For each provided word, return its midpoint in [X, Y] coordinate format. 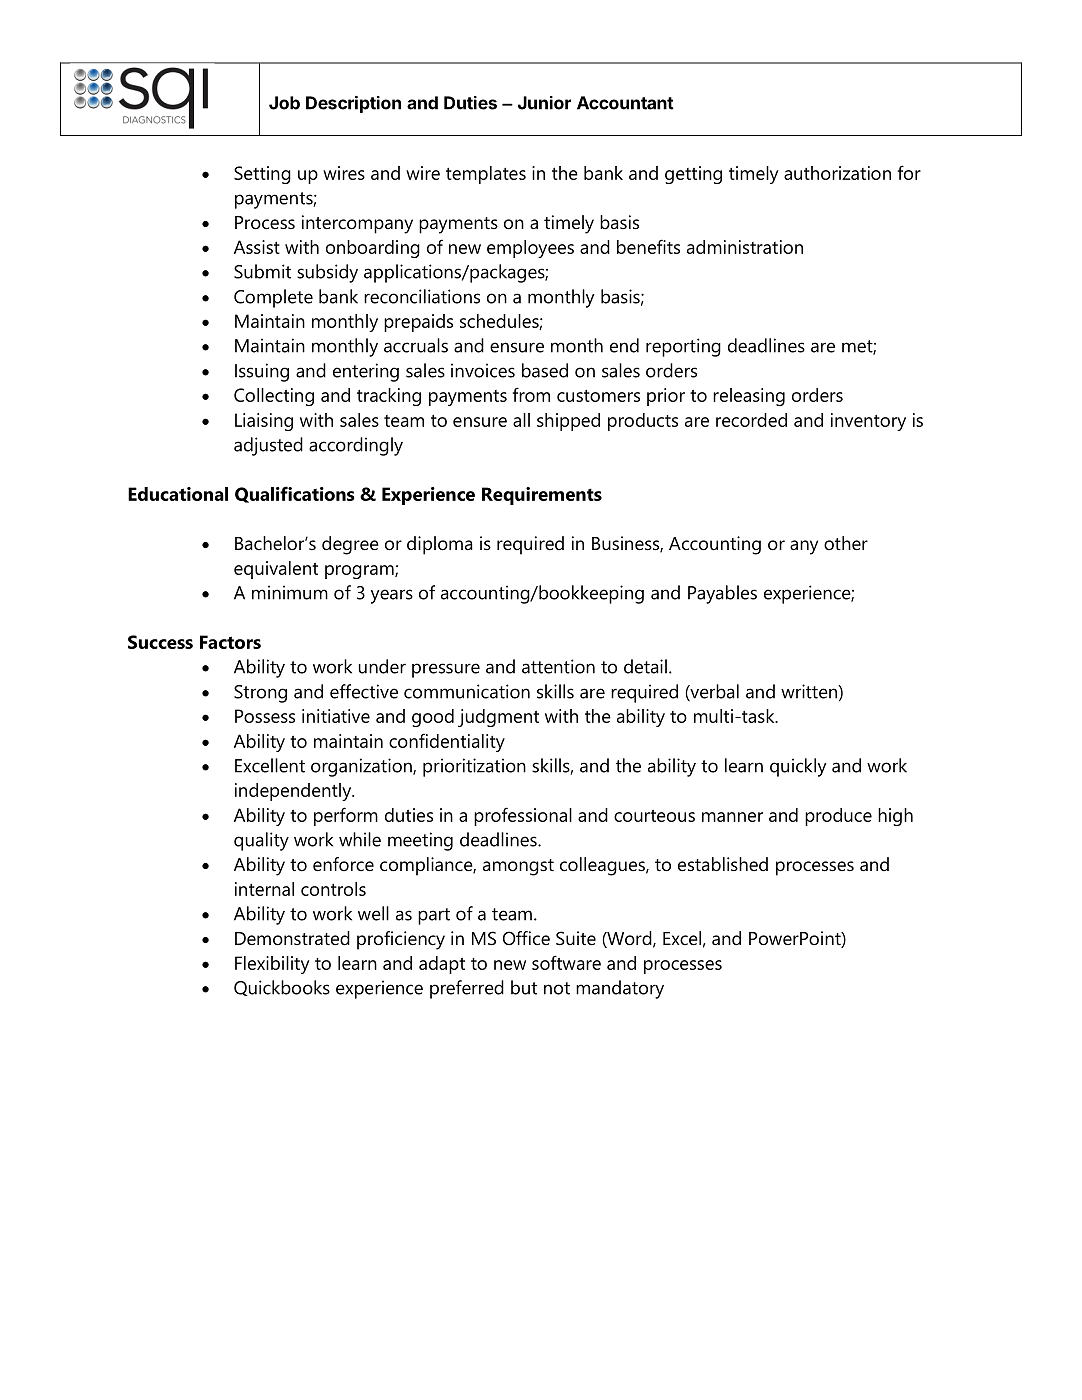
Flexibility [272, 965]
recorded [751, 420]
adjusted [268, 446]
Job [284, 103]
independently [294, 792]
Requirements [542, 496]
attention [558, 666]
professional [523, 816]
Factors [230, 642]
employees [530, 249]
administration [745, 247]
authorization [837, 173]
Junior [544, 103]
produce [838, 817]
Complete [273, 298]
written [810, 691]
